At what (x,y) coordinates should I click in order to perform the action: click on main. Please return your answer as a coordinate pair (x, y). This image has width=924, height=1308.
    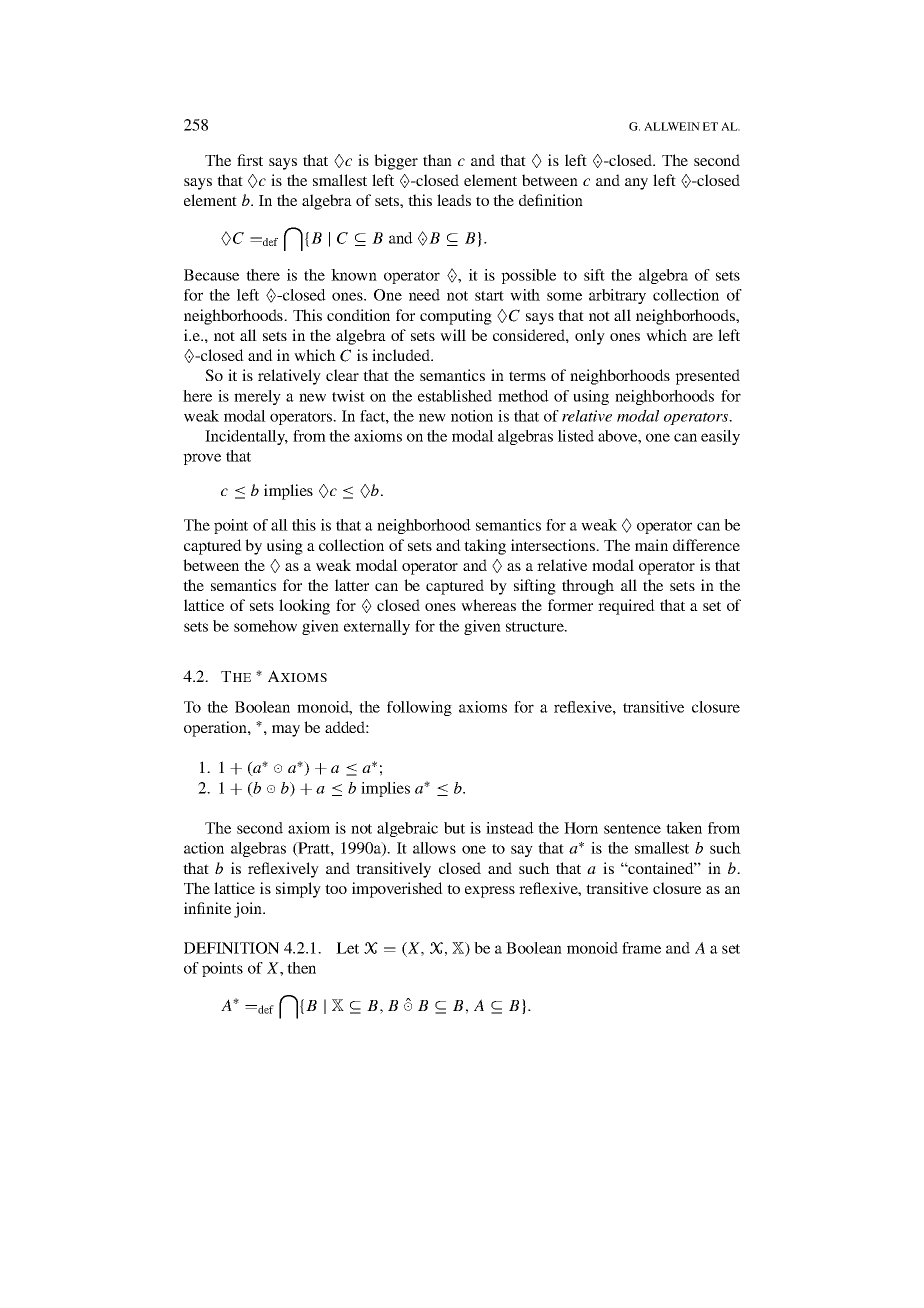
    Looking at the image, I should click on (651, 545).
